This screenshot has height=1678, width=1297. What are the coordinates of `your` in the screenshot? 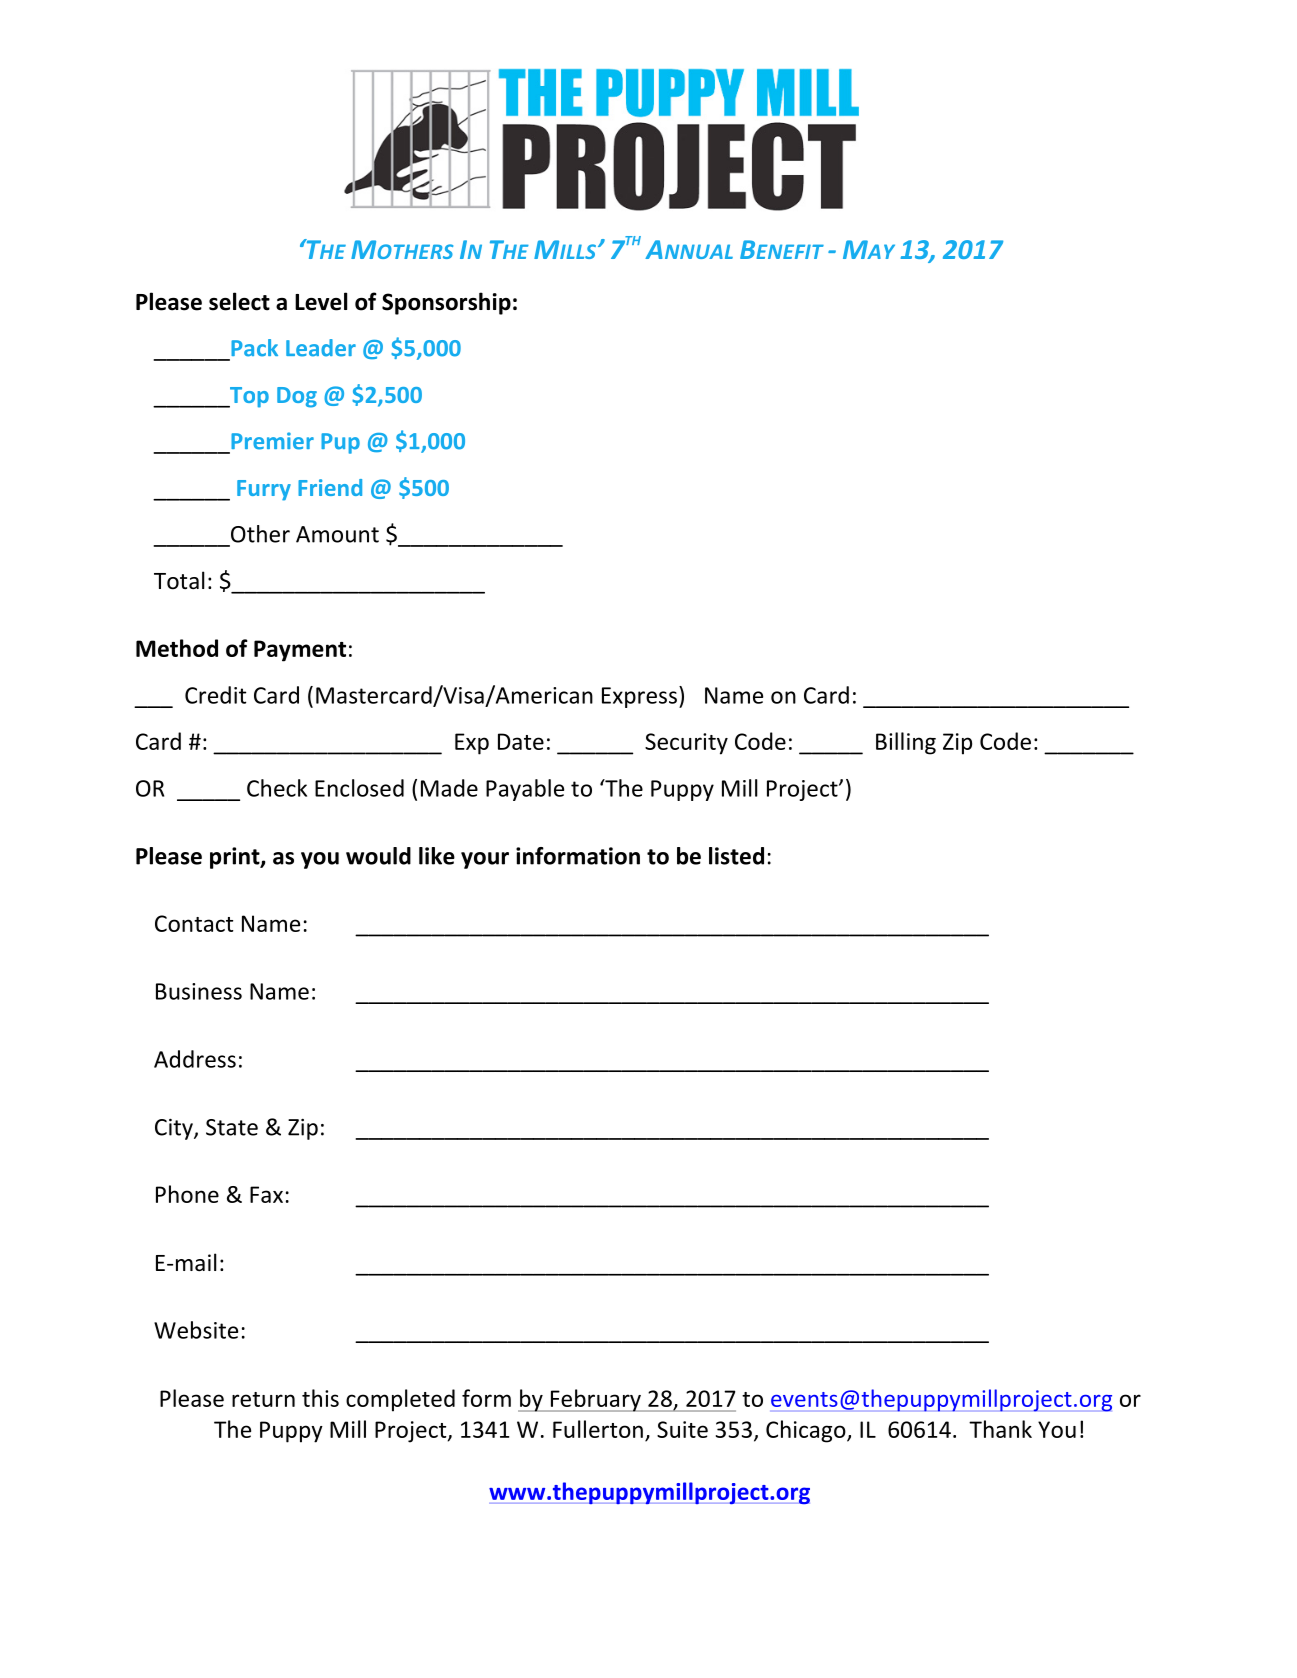 It's located at (485, 860).
